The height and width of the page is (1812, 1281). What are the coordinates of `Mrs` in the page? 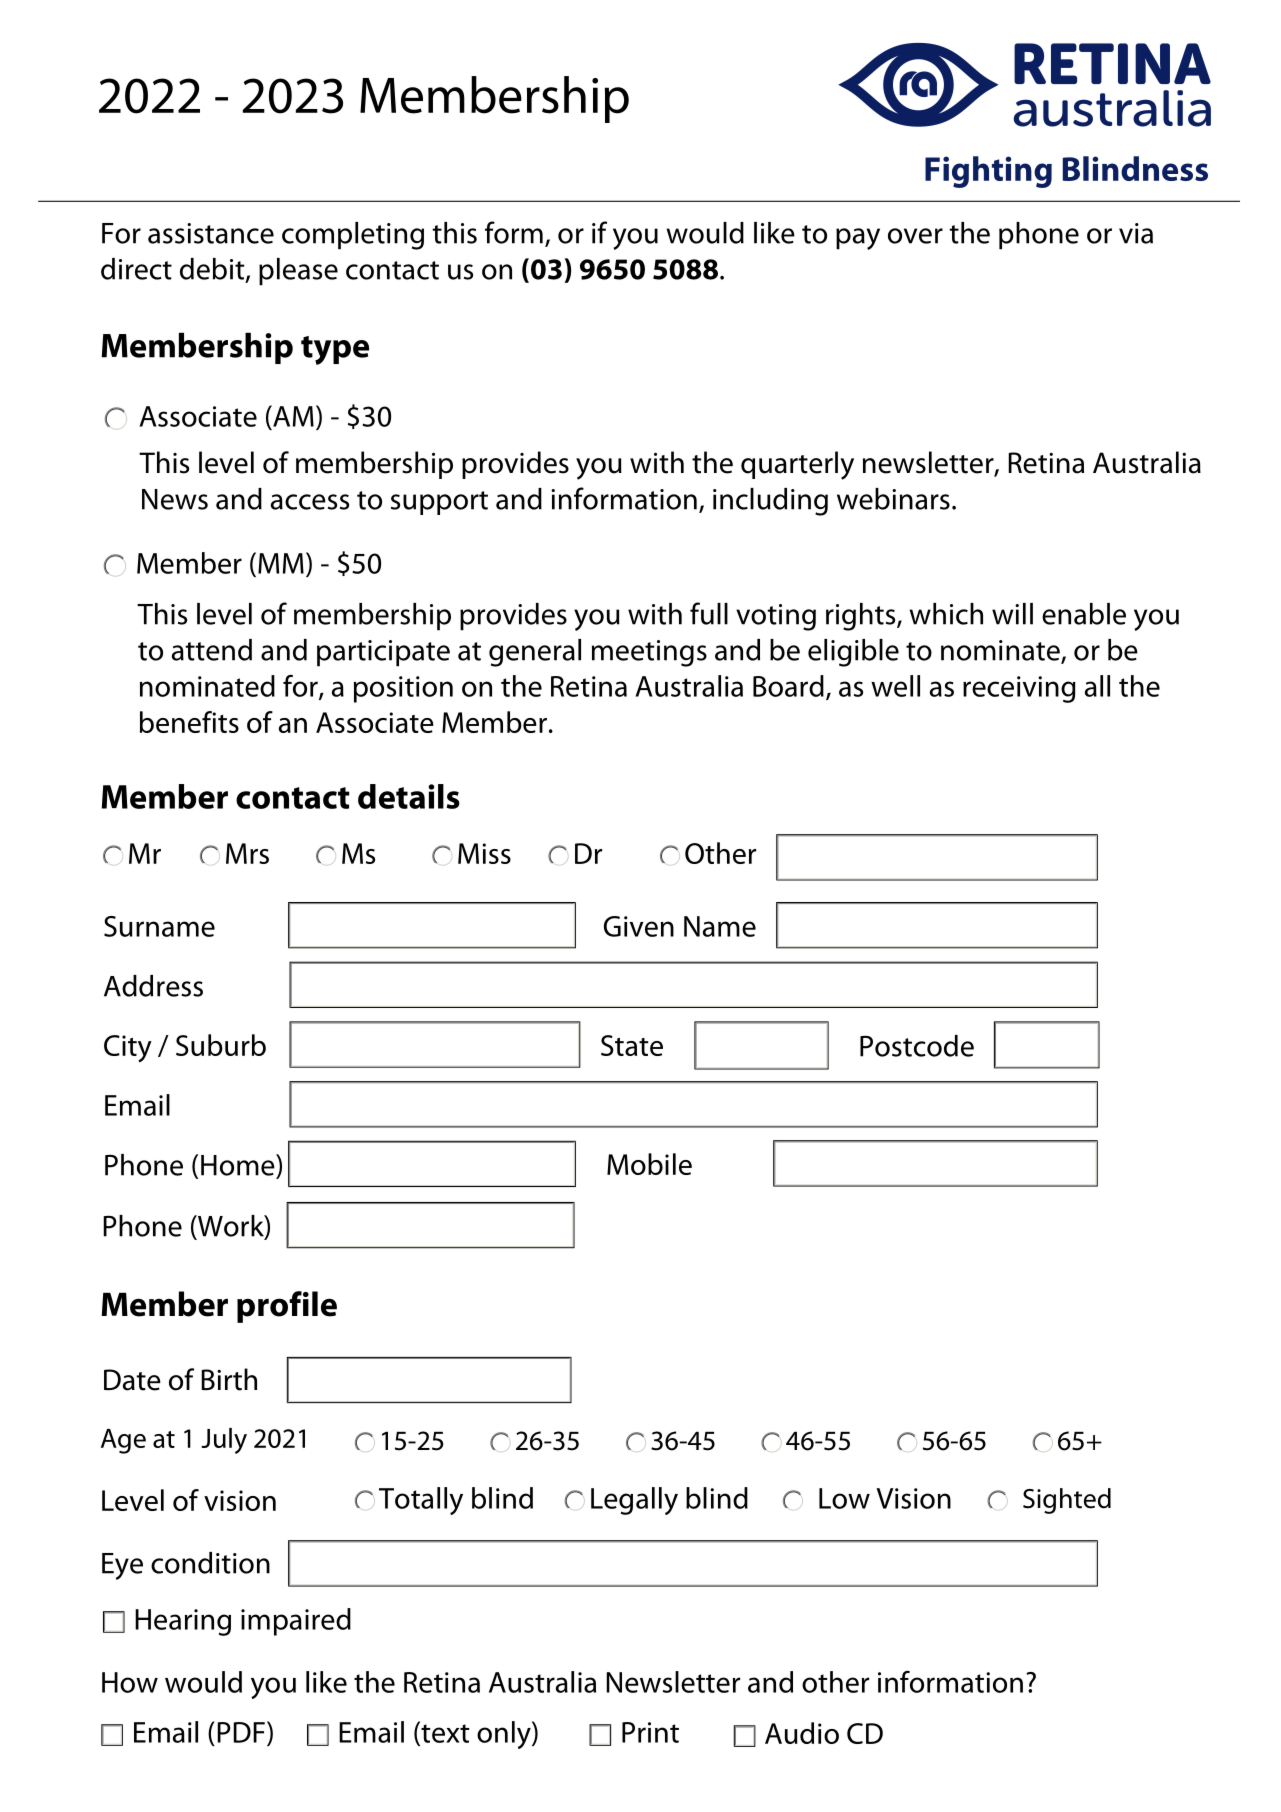 It's located at (247, 853).
